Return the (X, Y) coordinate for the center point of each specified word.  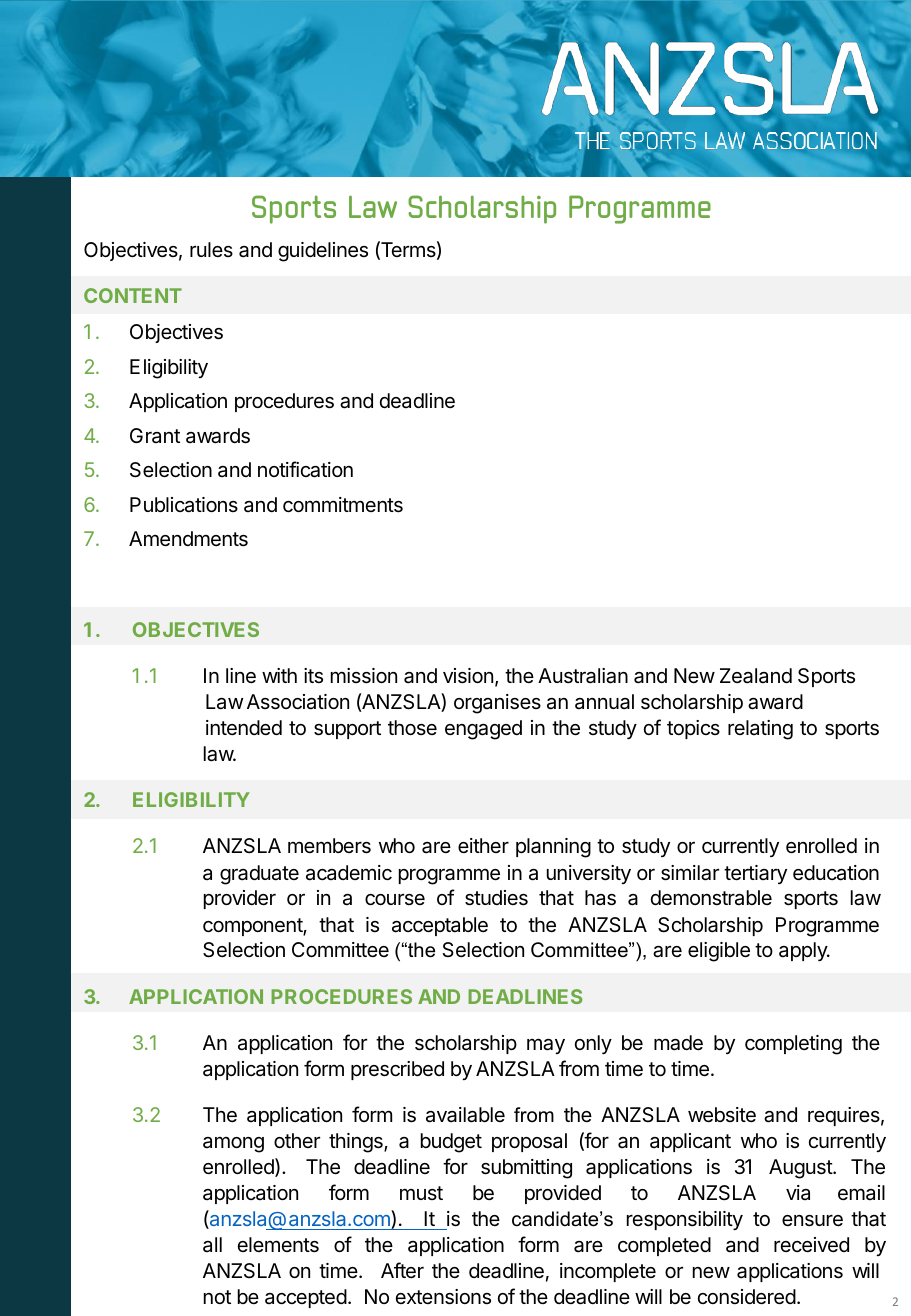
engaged (483, 730)
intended (244, 728)
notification (305, 469)
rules (211, 249)
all (212, 1244)
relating (760, 730)
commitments (343, 505)
